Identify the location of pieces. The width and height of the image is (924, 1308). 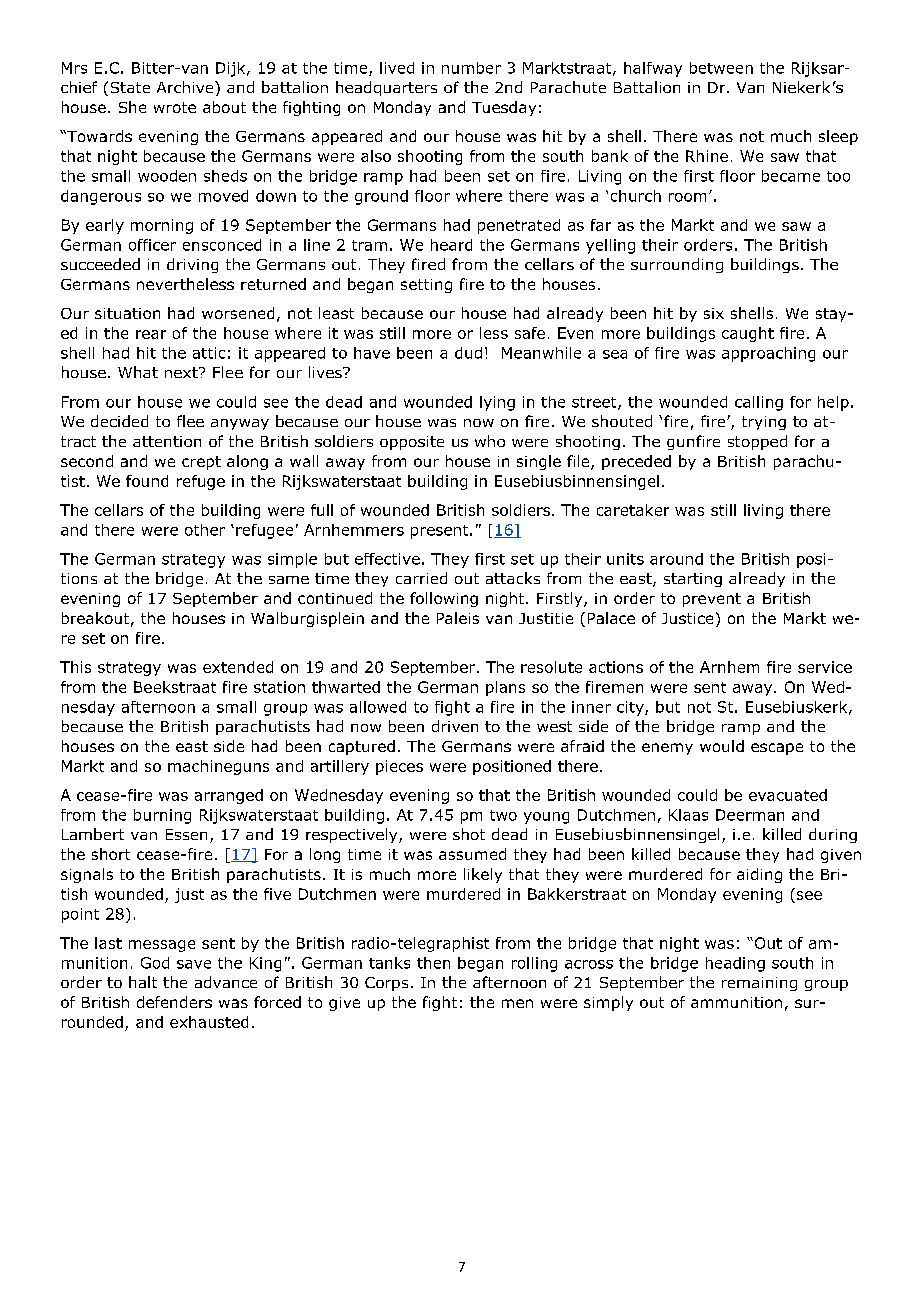
(399, 767).
